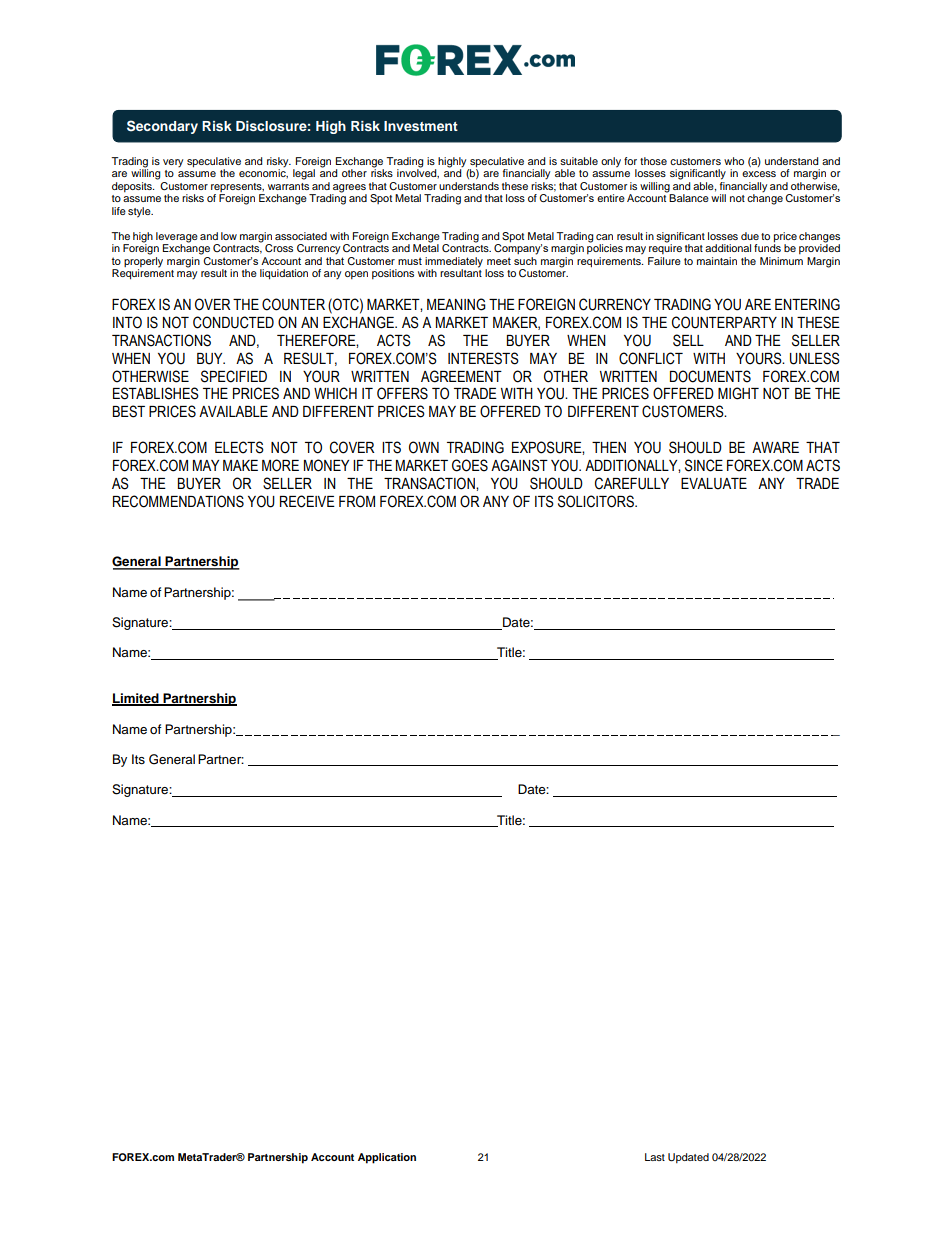 Image resolution: width=952 pixels, height=1233 pixels. What do you see at coordinates (387, 1158) in the screenshot?
I see `Application` at bounding box center [387, 1158].
